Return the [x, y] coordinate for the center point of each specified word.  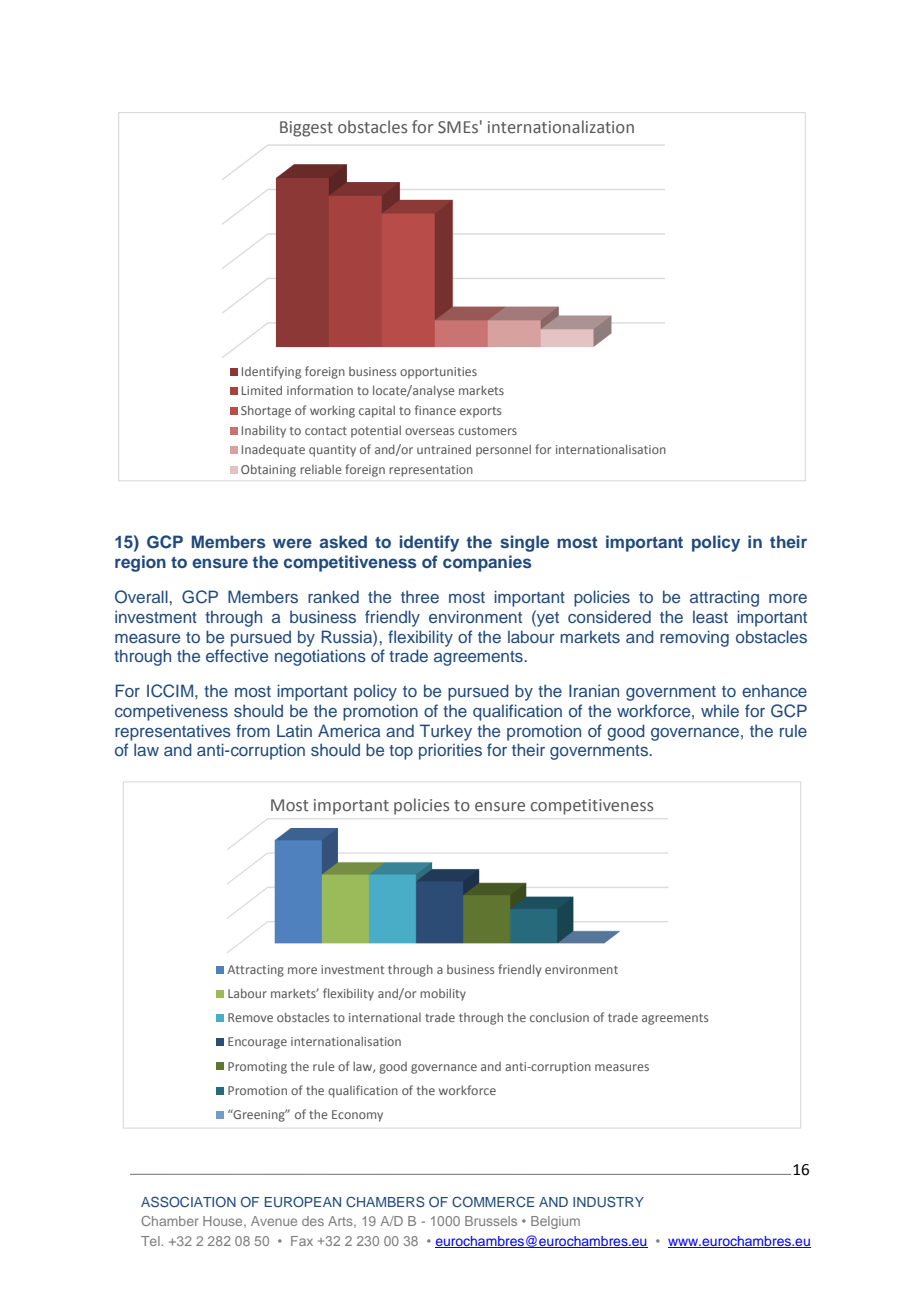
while [720, 710]
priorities [450, 751]
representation [431, 471]
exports [480, 412]
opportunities [438, 373]
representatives [173, 732]
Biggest [306, 129]
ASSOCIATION [188, 1201]
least [710, 616]
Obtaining [268, 470]
